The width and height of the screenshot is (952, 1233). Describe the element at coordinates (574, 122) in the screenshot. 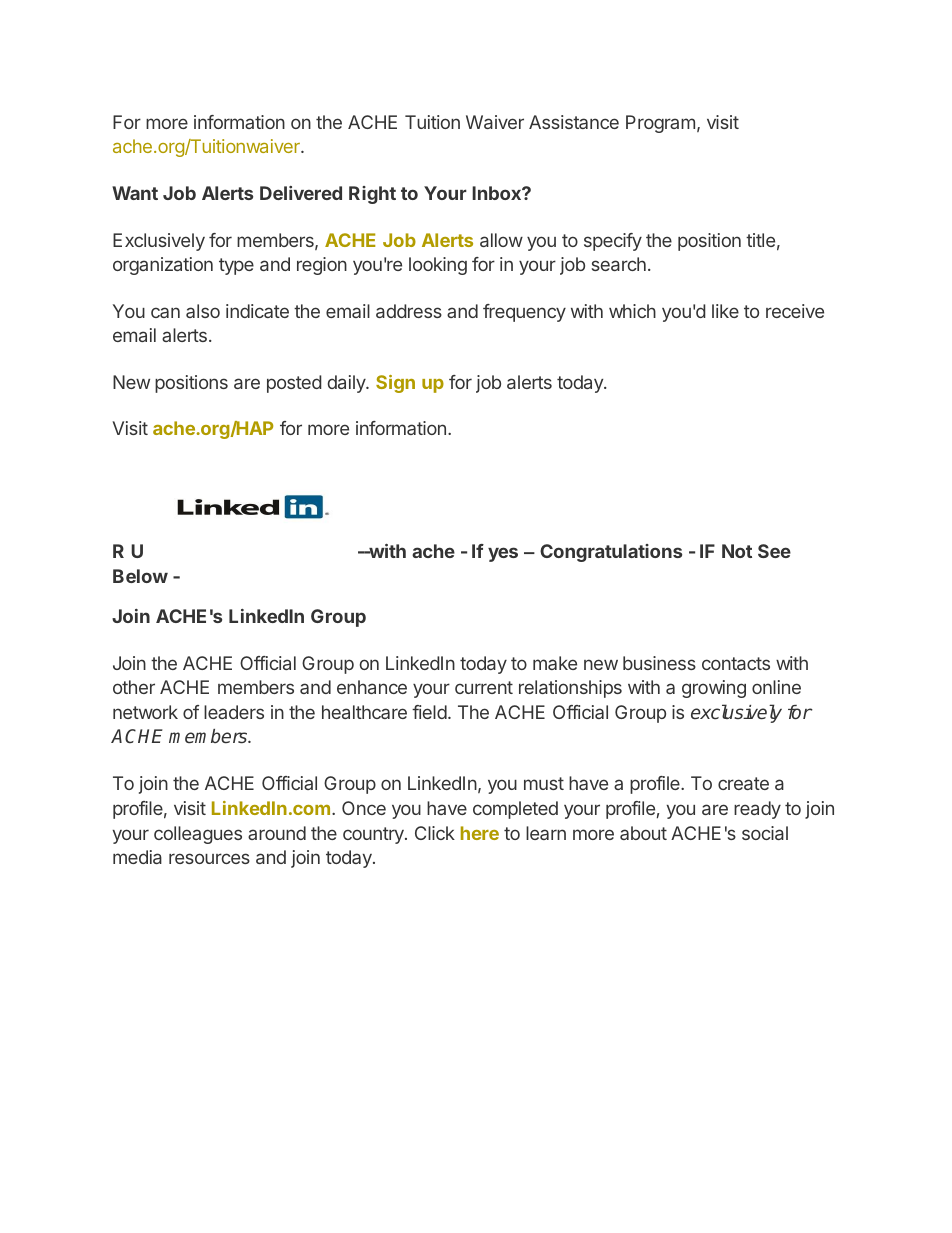

I see `Assistance` at that location.
